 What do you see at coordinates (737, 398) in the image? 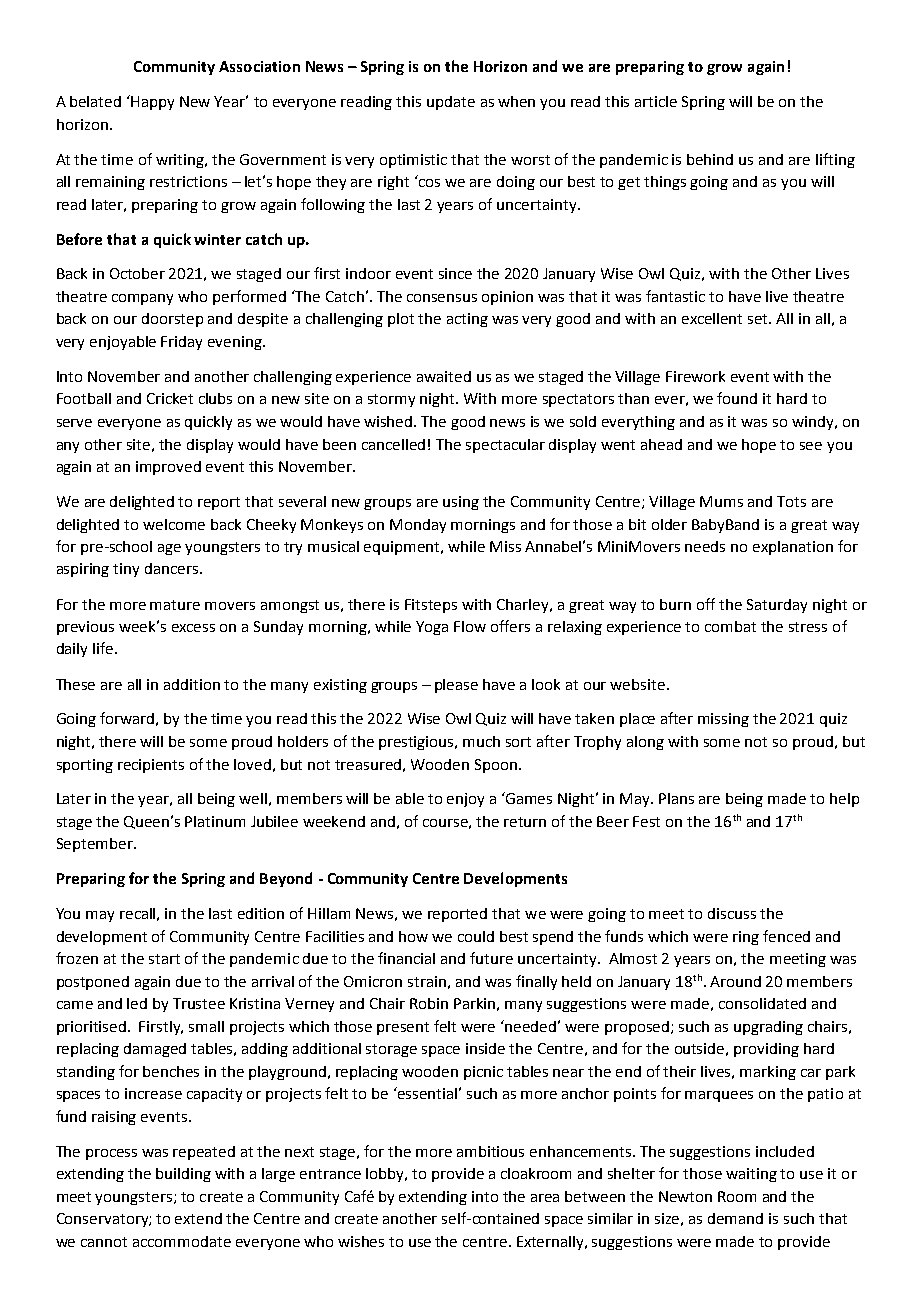
I see `found` at bounding box center [737, 398].
